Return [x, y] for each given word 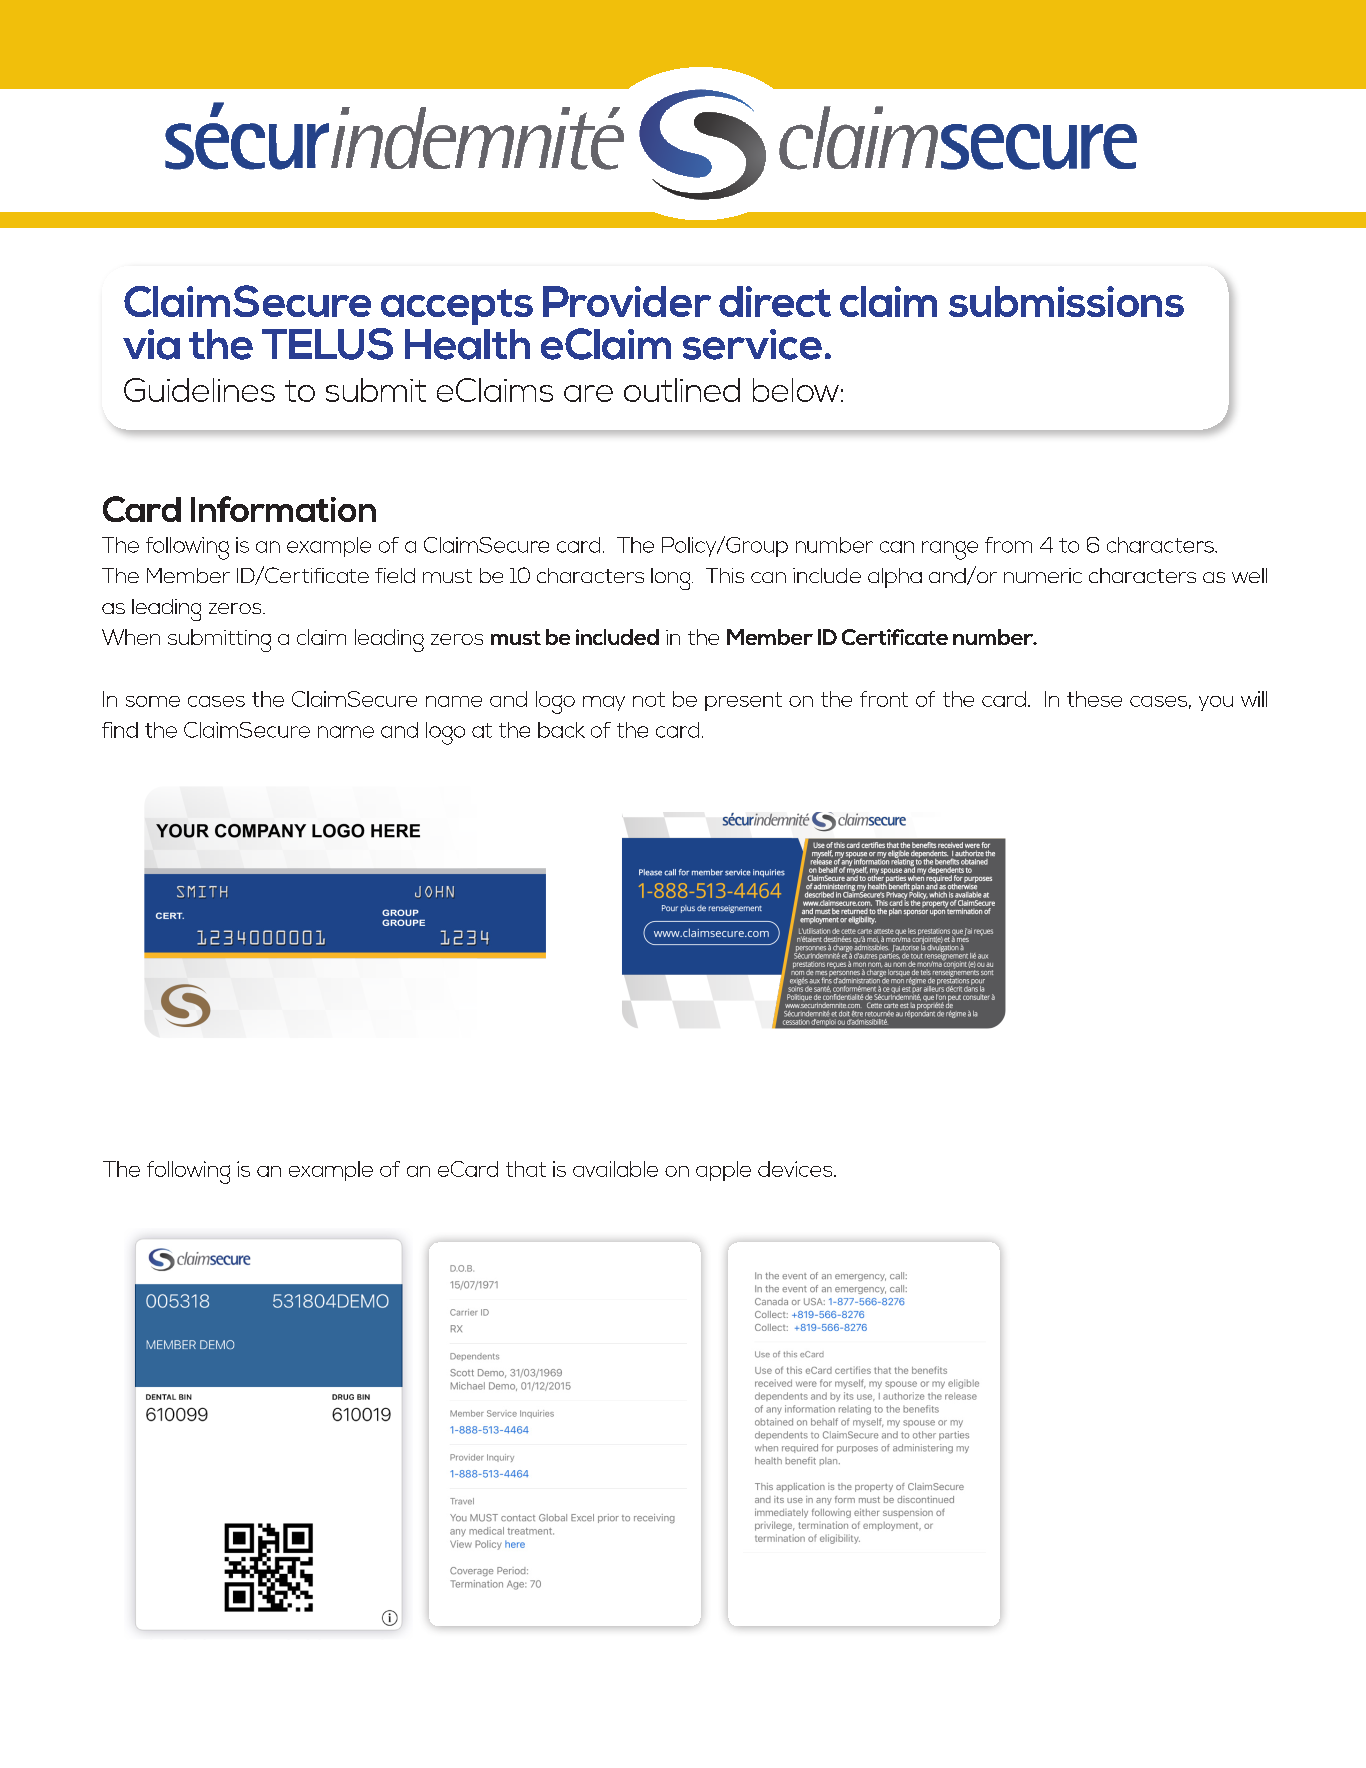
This [725, 575]
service [752, 344]
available [615, 1169]
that [526, 1169]
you [1216, 703]
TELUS [327, 344]
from [1008, 545]
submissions [1066, 301]
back [561, 730]
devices [796, 1169]
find [120, 730]
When [131, 637]
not [649, 699]
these [1094, 699]
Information [283, 509]
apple [723, 1171]
